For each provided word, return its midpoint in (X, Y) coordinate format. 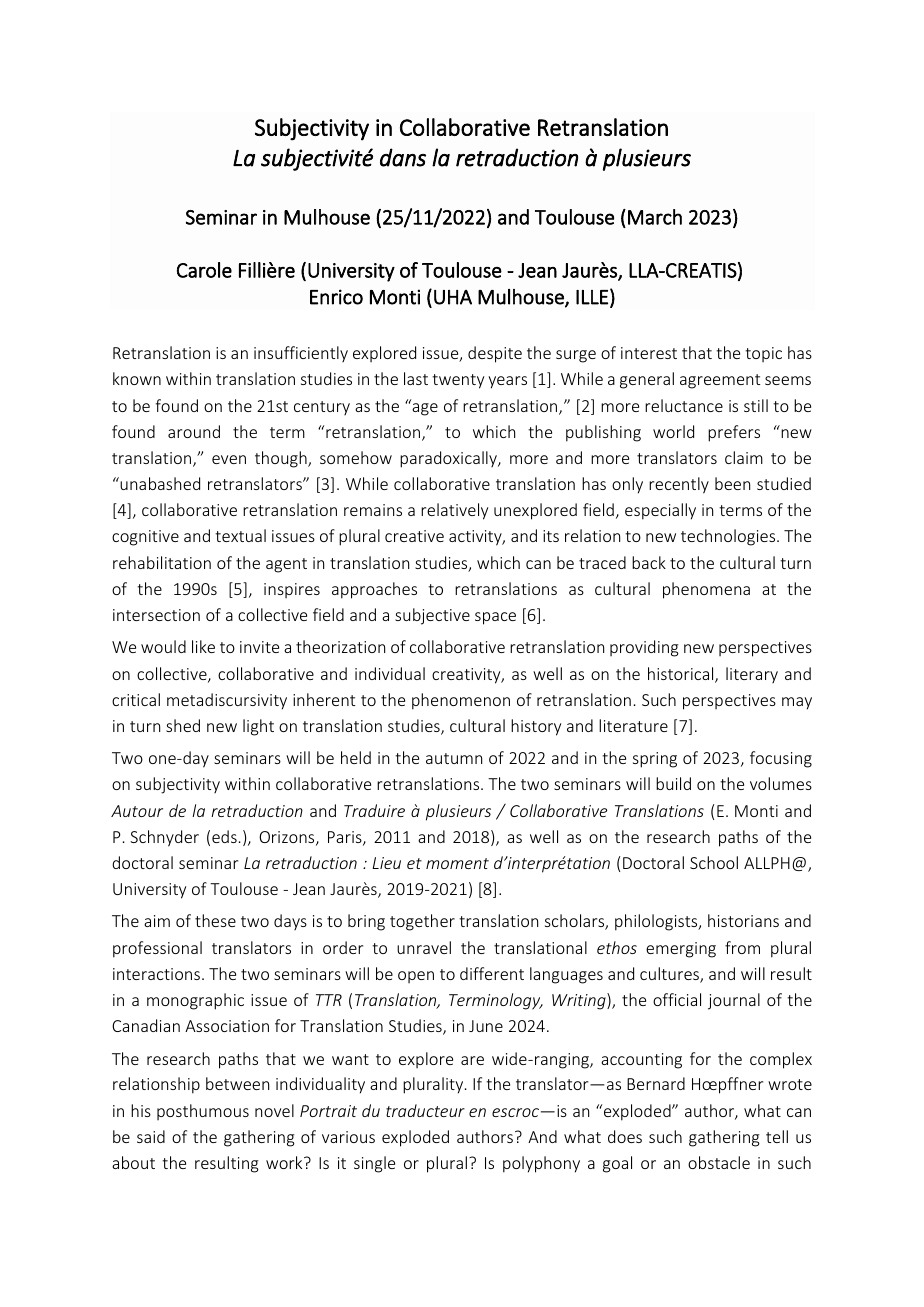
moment (457, 863)
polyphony (541, 1164)
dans (403, 157)
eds (224, 836)
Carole (204, 270)
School (714, 862)
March (655, 217)
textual (240, 535)
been (732, 483)
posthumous (203, 1112)
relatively (454, 511)
